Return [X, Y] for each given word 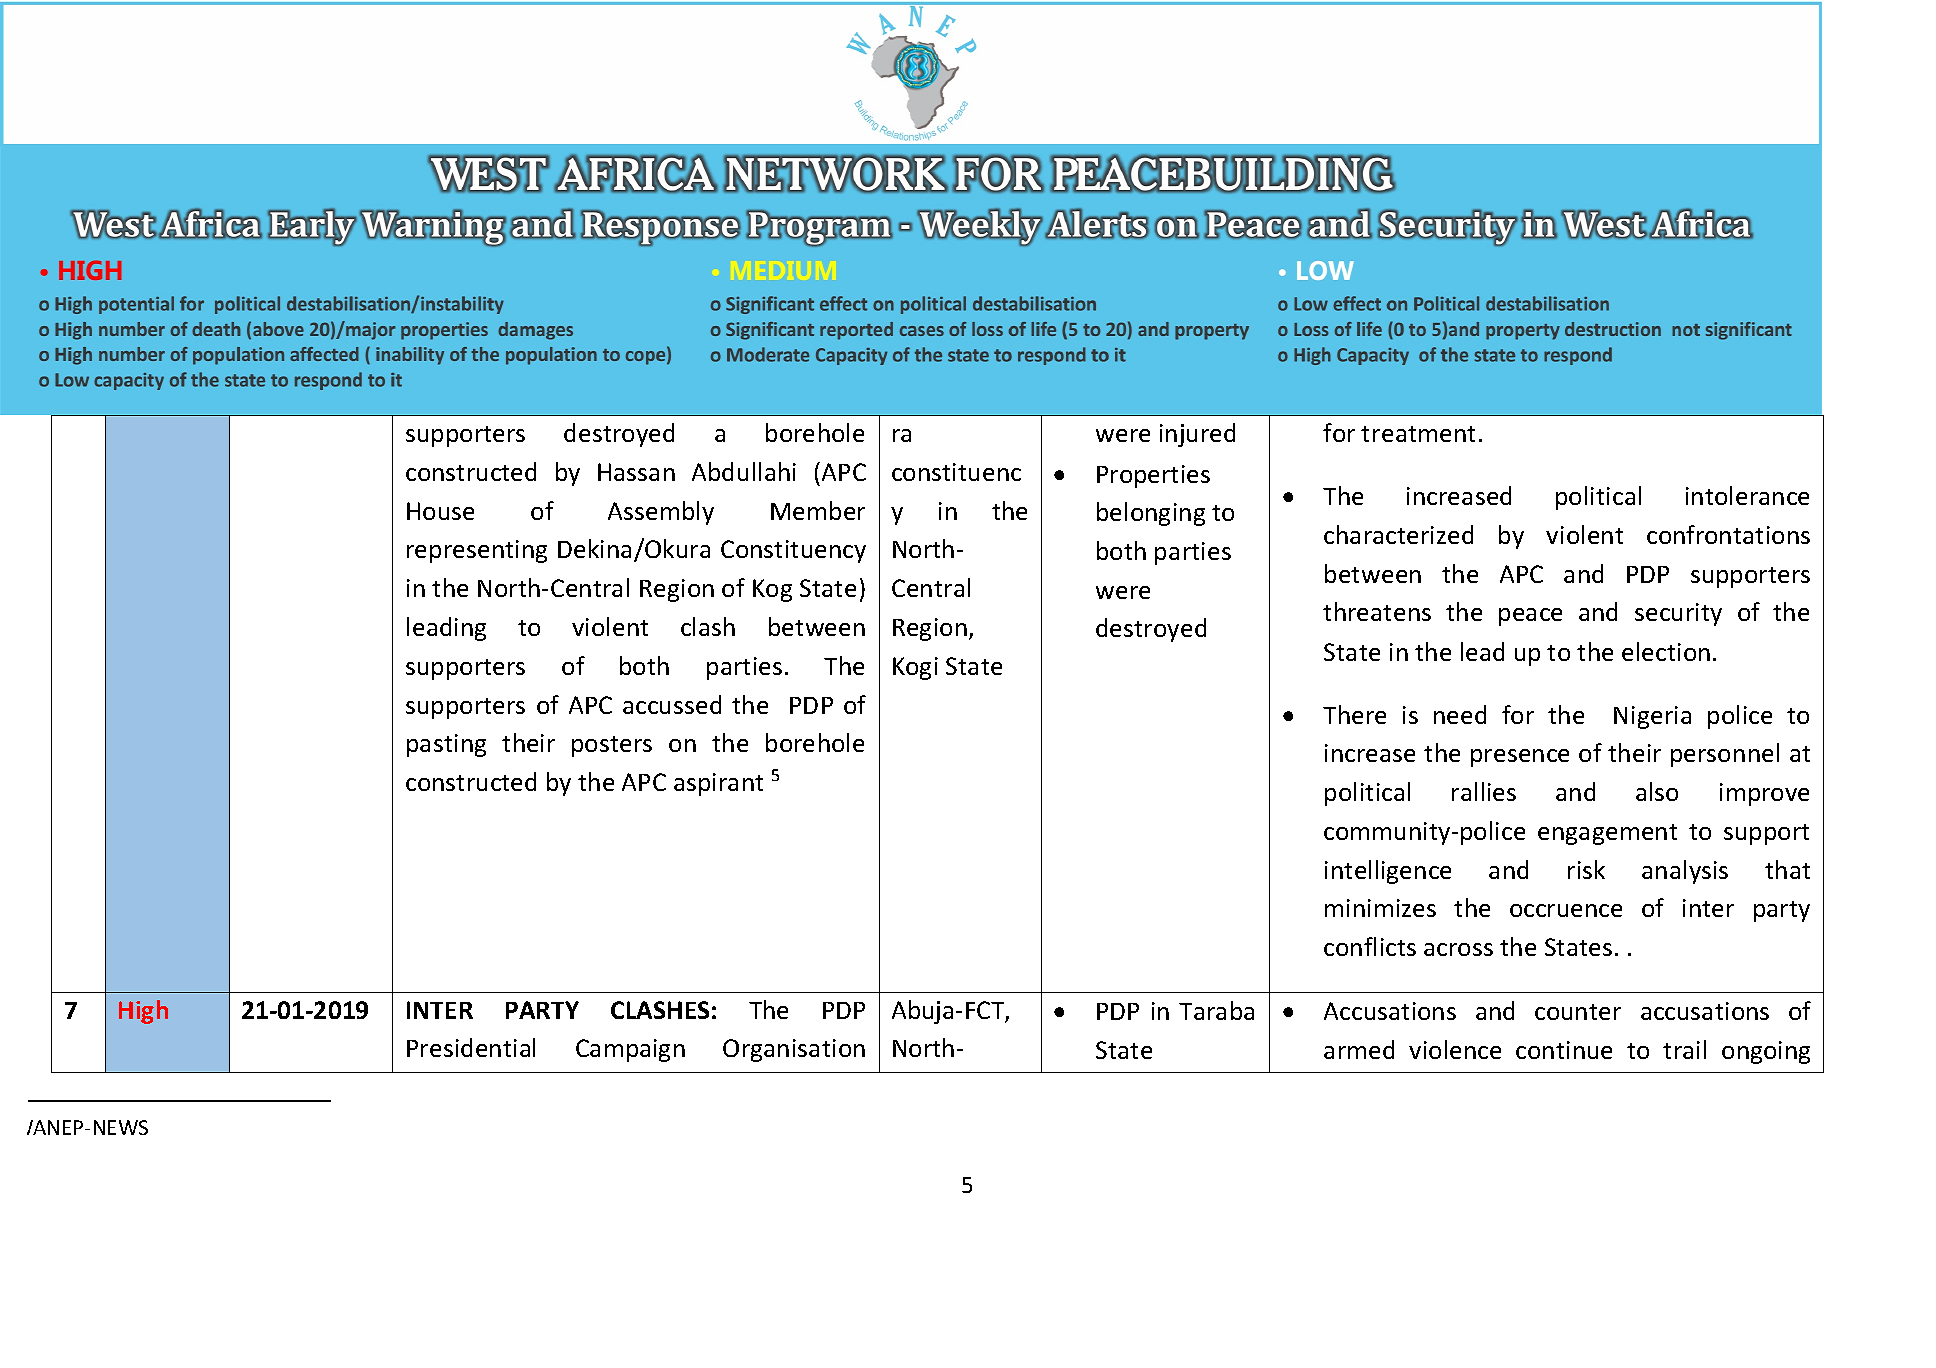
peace [1530, 617]
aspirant [718, 784]
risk [1586, 869]
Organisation [794, 1050]
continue [1564, 1050]
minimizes [1380, 908]
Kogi [915, 668]
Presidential [471, 1047]
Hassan [636, 472]
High [143, 1012]
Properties [1153, 476]
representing [477, 551]
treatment [1418, 434]
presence [1520, 758]
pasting [446, 745]
